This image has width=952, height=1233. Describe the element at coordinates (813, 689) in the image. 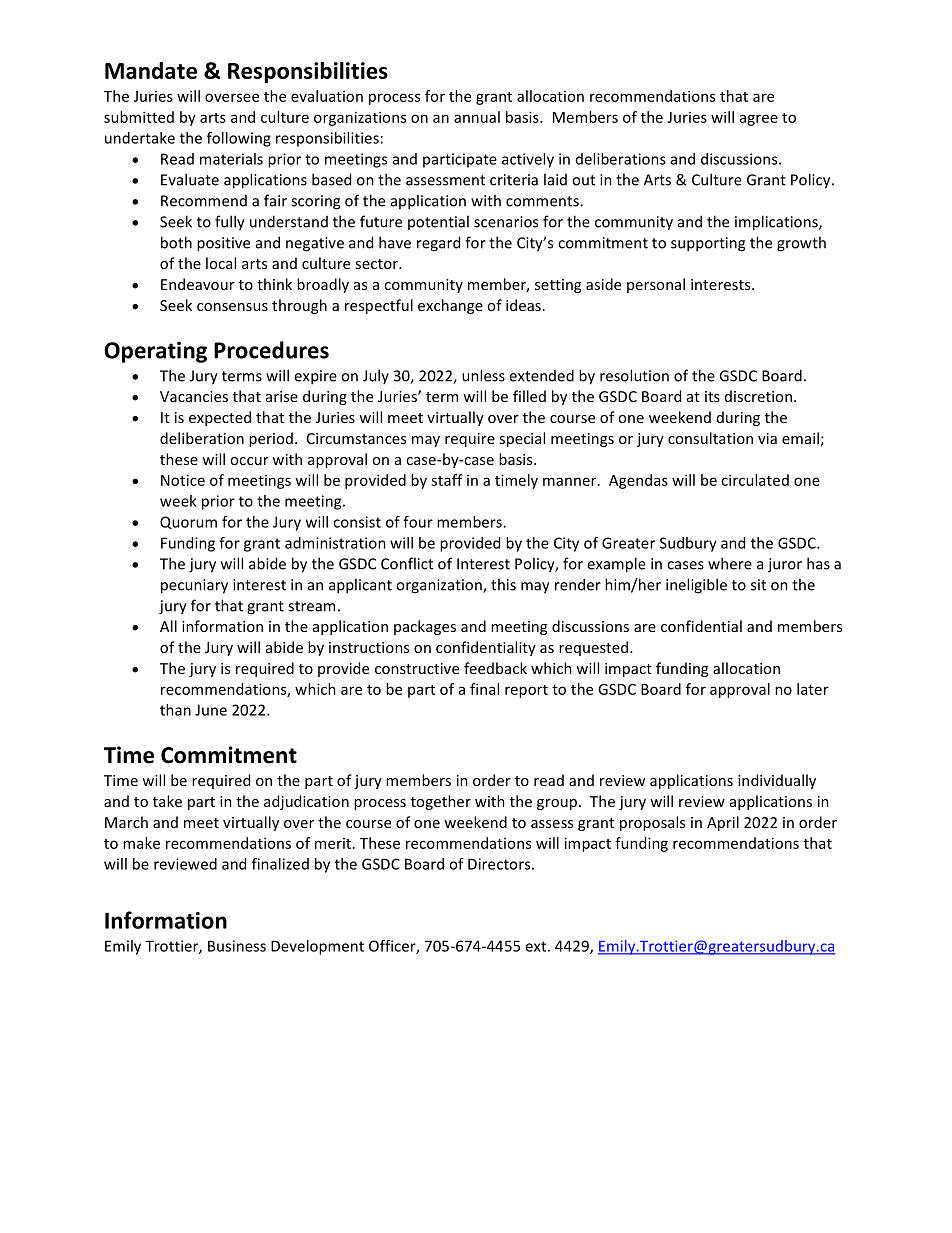

I see `later` at that location.
